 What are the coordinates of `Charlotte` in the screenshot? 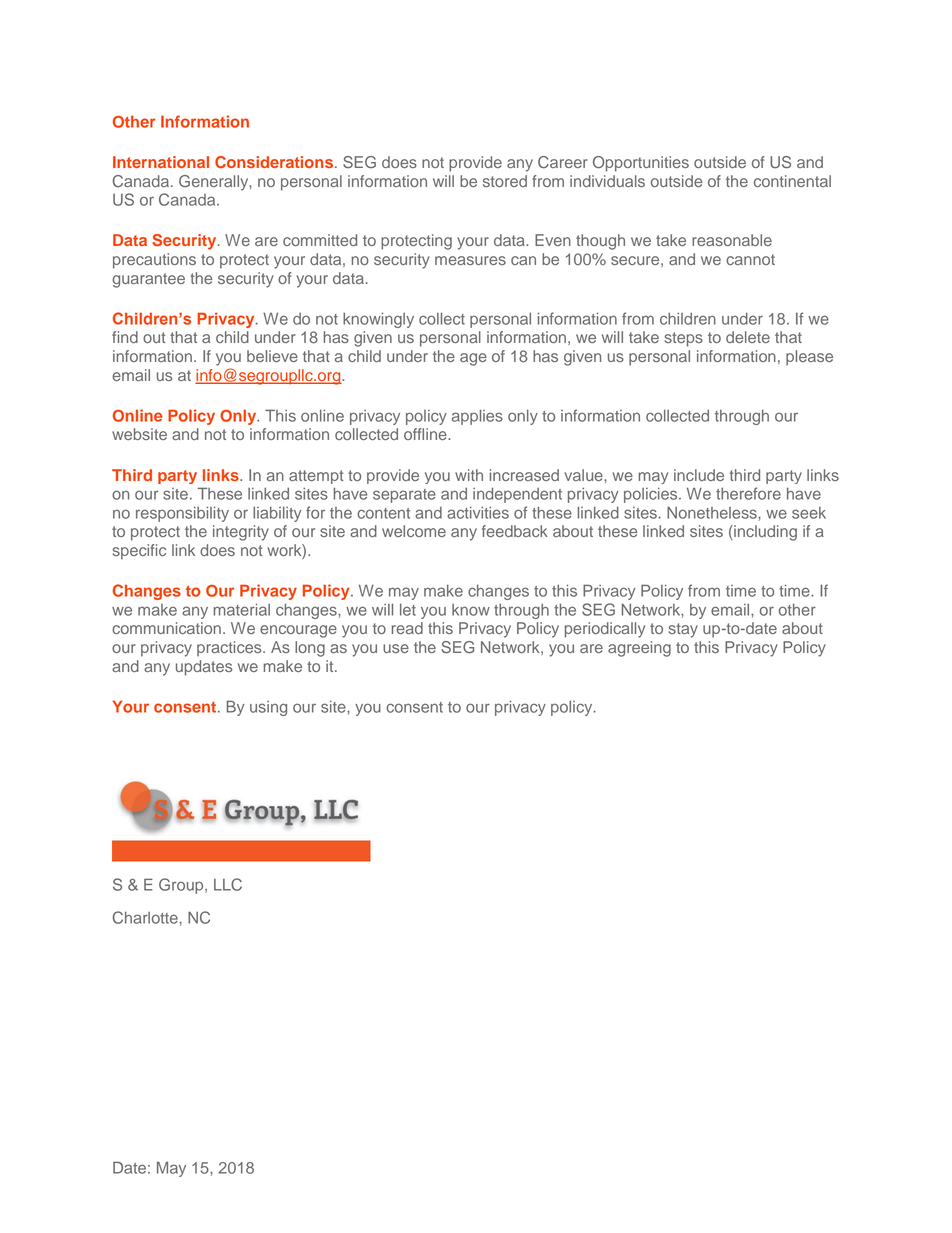 It's located at (145, 917).
